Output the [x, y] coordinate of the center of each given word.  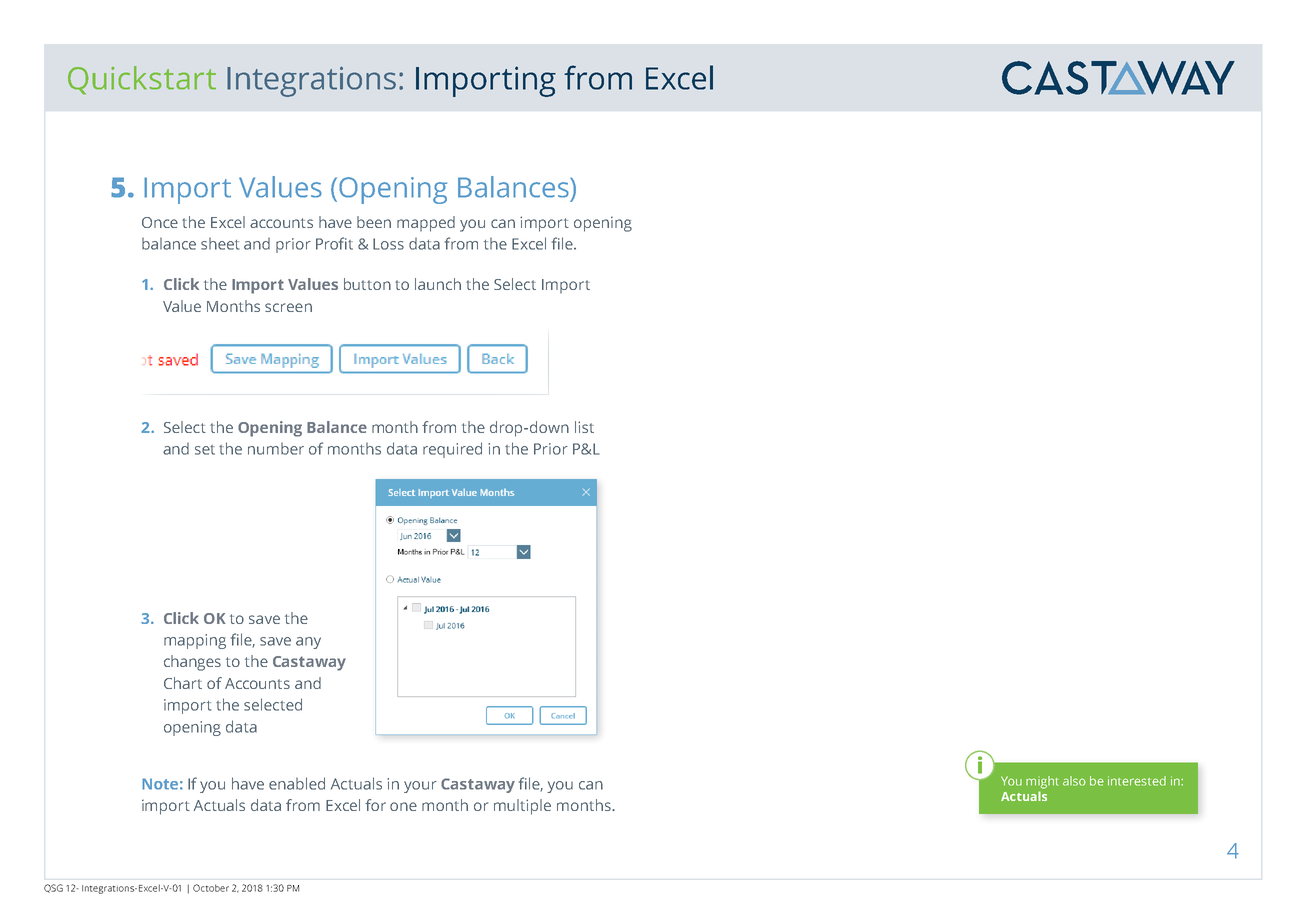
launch [438, 284]
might [1042, 782]
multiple [522, 807]
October [211, 888]
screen [288, 307]
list [584, 427]
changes [192, 663]
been [374, 222]
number [276, 449]
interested [1137, 781]
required [452, 450]
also [1074, 781]
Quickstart [142, 80]
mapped [426, 224]
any [308, 643]
